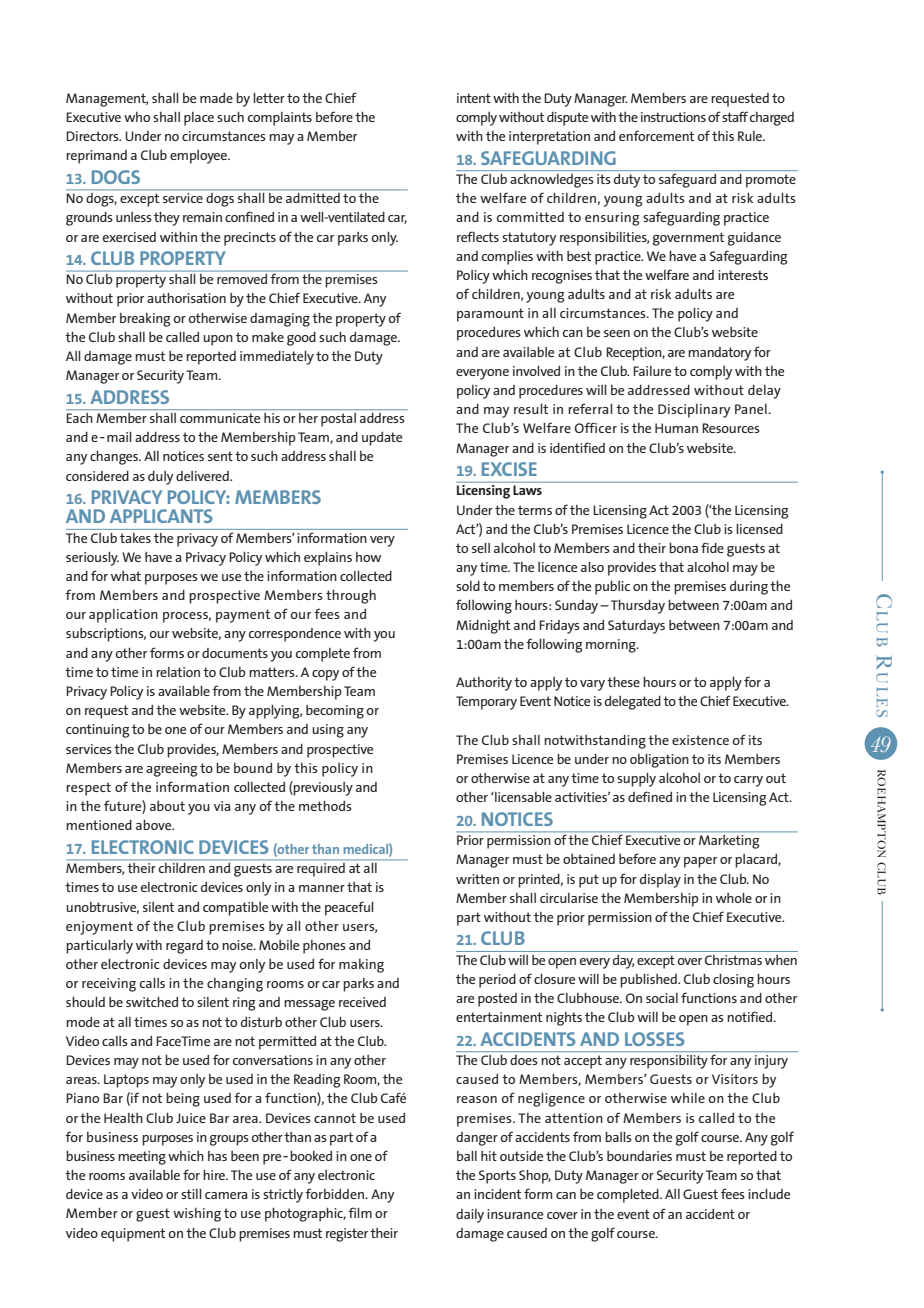 This screenshot has height=1308, width=924. What do you see at coordinates (199, 119) in the screenshot?
I see `place` at bounding box center [199, 119].
